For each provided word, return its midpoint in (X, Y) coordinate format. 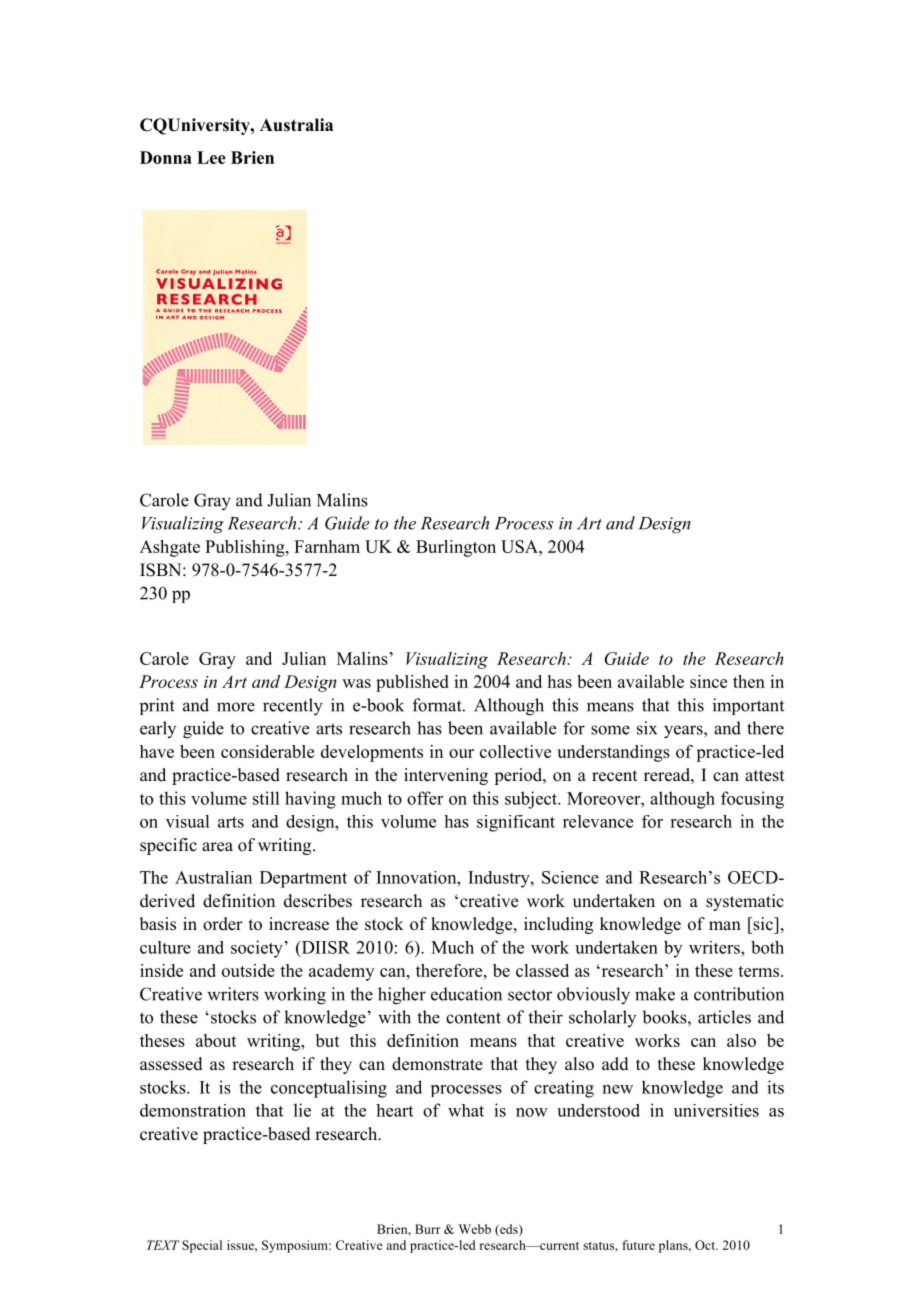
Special (202, 1246)
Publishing (246, 548)
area (217, 847)
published (412, 683)
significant (516, 823)
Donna (166, 157)
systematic (745, 902)
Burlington (456, 548)
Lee (211, 157)
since (708, 681)
